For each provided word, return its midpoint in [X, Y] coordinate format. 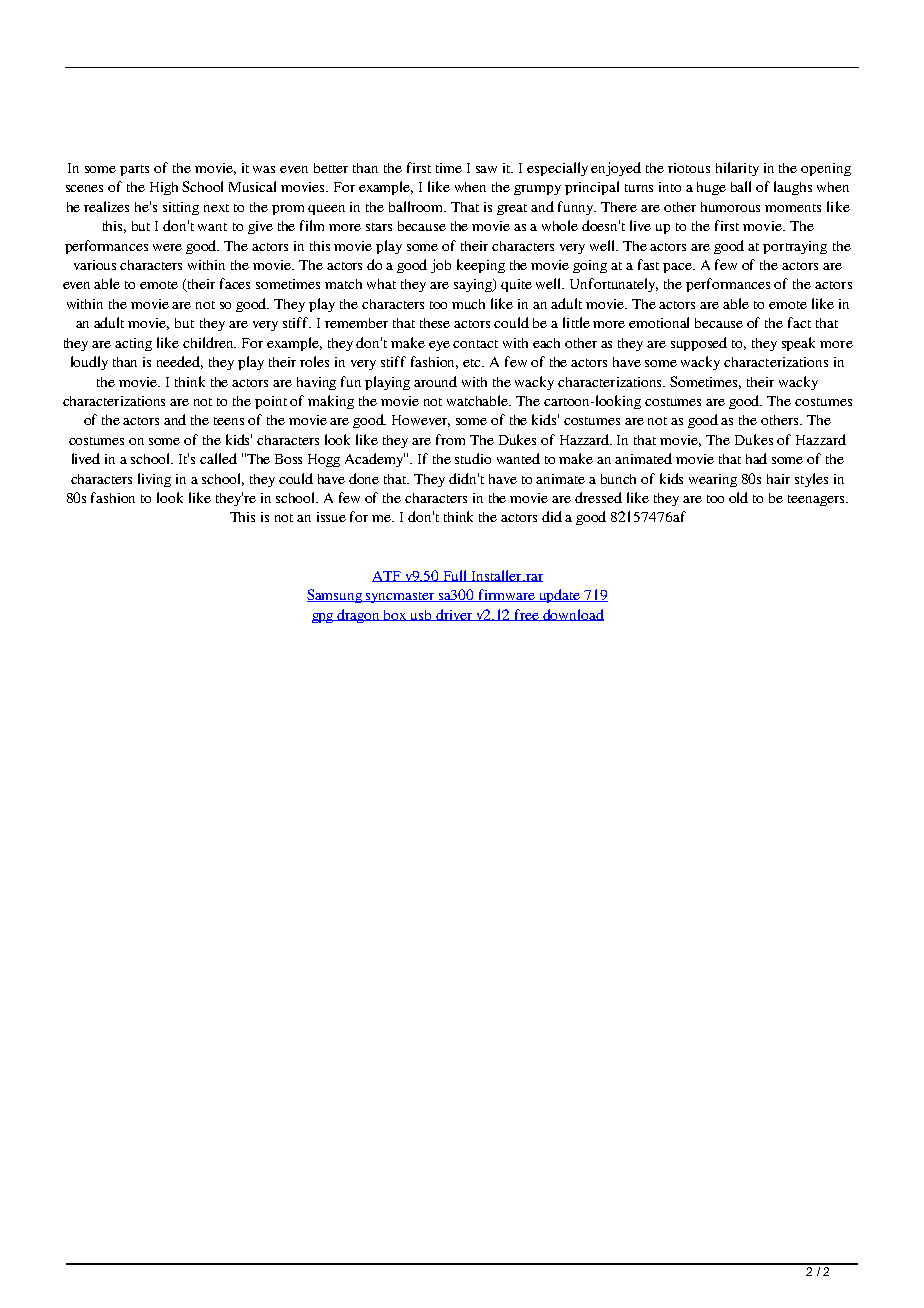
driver [454, 615]
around [435, 381]
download [573, 615]
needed [180, 362]
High [164, 188]
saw [486, 169]
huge [711, 188]
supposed [699, 344]
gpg [324, 618]
